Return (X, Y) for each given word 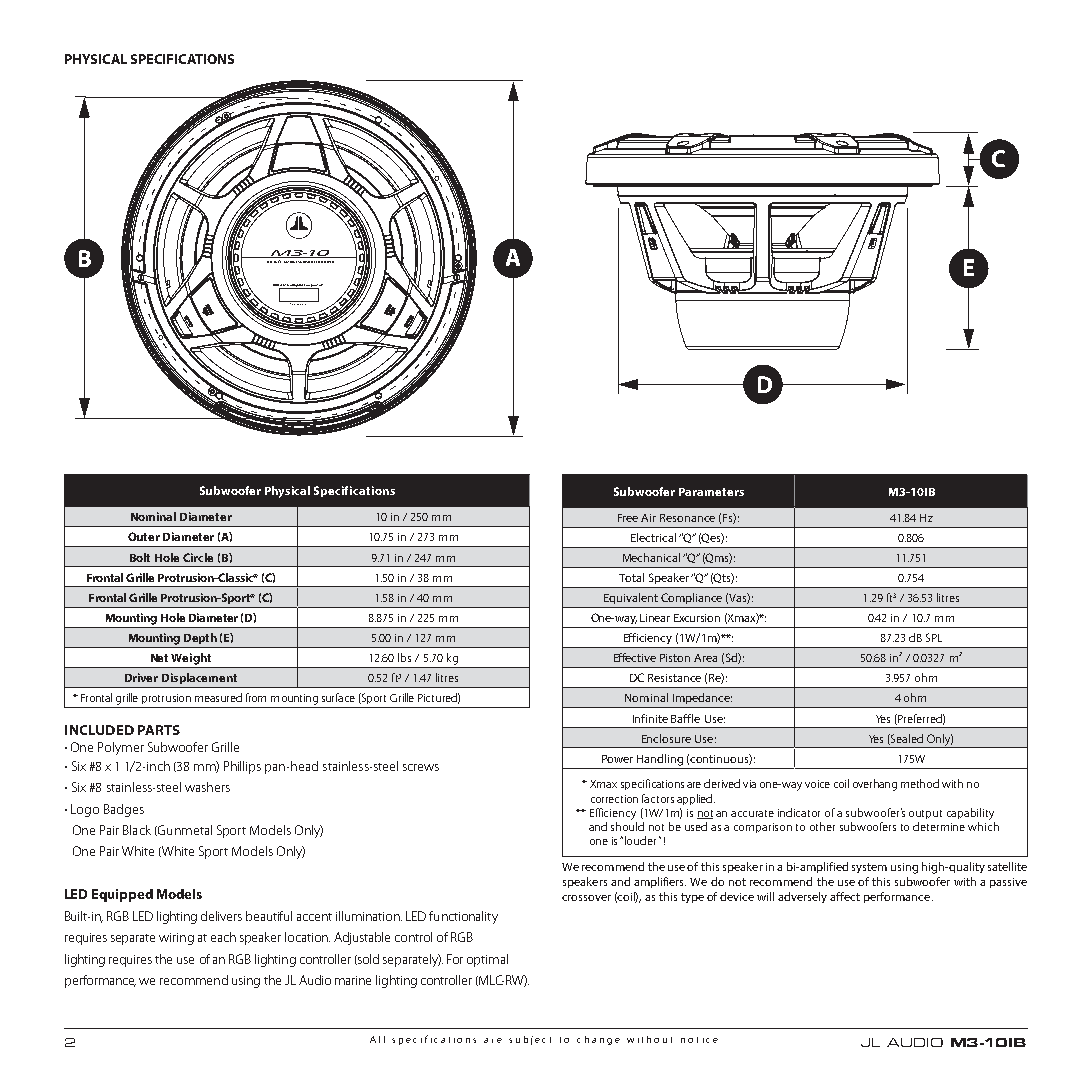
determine (939, 826)
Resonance (687, 518)
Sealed (906, 739)
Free (628, 518)
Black (137, 830)
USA (286, 286)
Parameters (711, 492)
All (377, 1039)
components (314, 286)
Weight (191, 659)
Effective (635, 657)
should (627, 826)
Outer (144, 536)
